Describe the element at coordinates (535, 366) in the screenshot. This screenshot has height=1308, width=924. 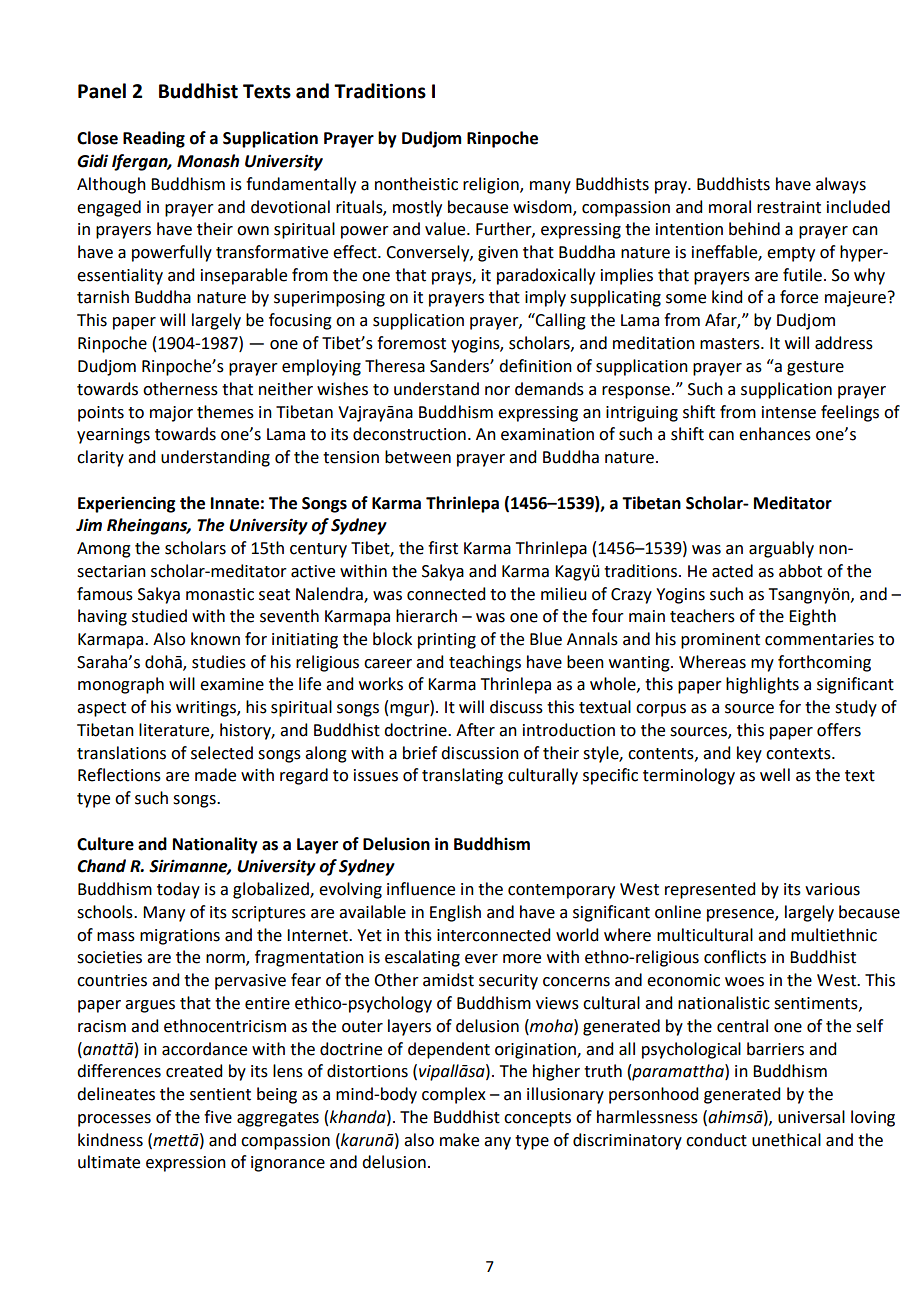
I see `definition` at that location.
